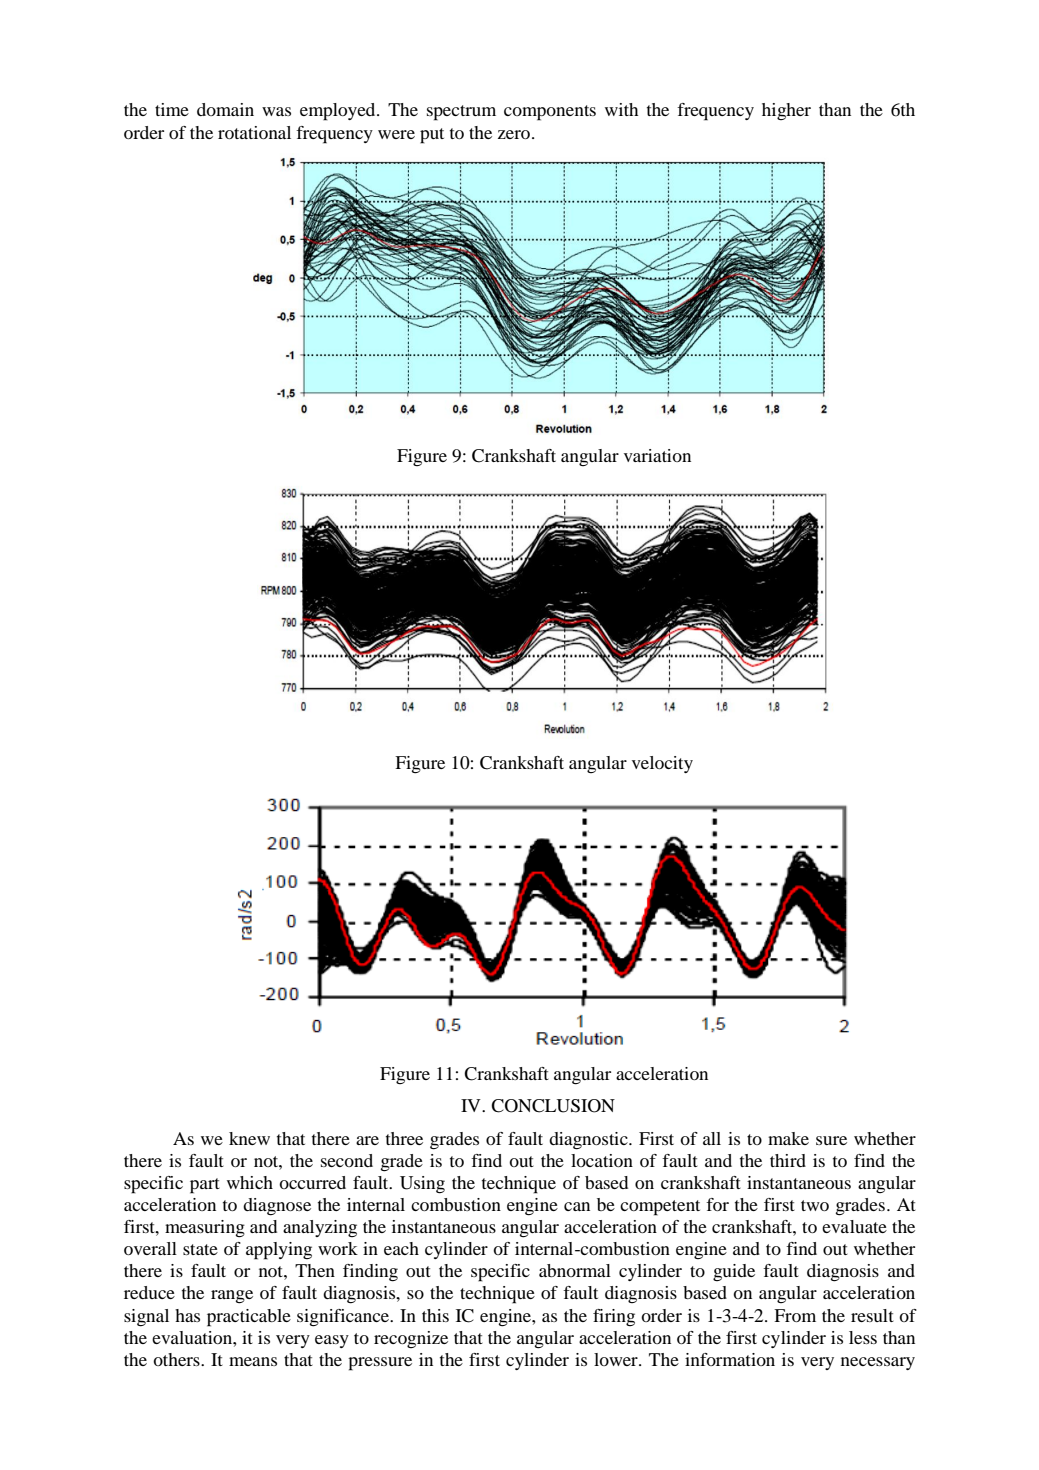  What do you see at coordinates (254, 132) in the document?
I see `rotational` at bounding box center [254, 132].
